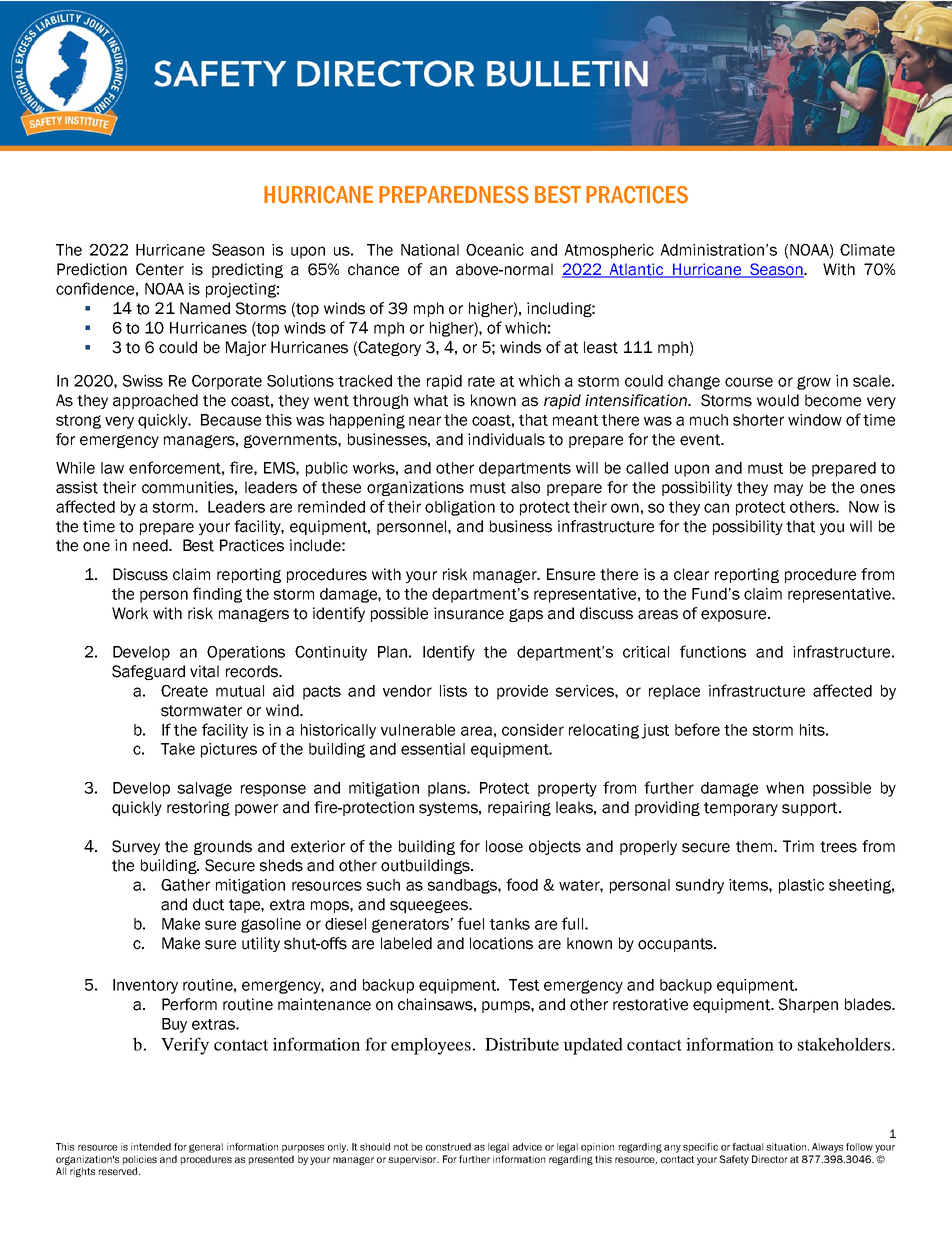 The image size is (952, 1233). Describe the element at coordinates (151, 545) in the document. I see `need` at that location.
